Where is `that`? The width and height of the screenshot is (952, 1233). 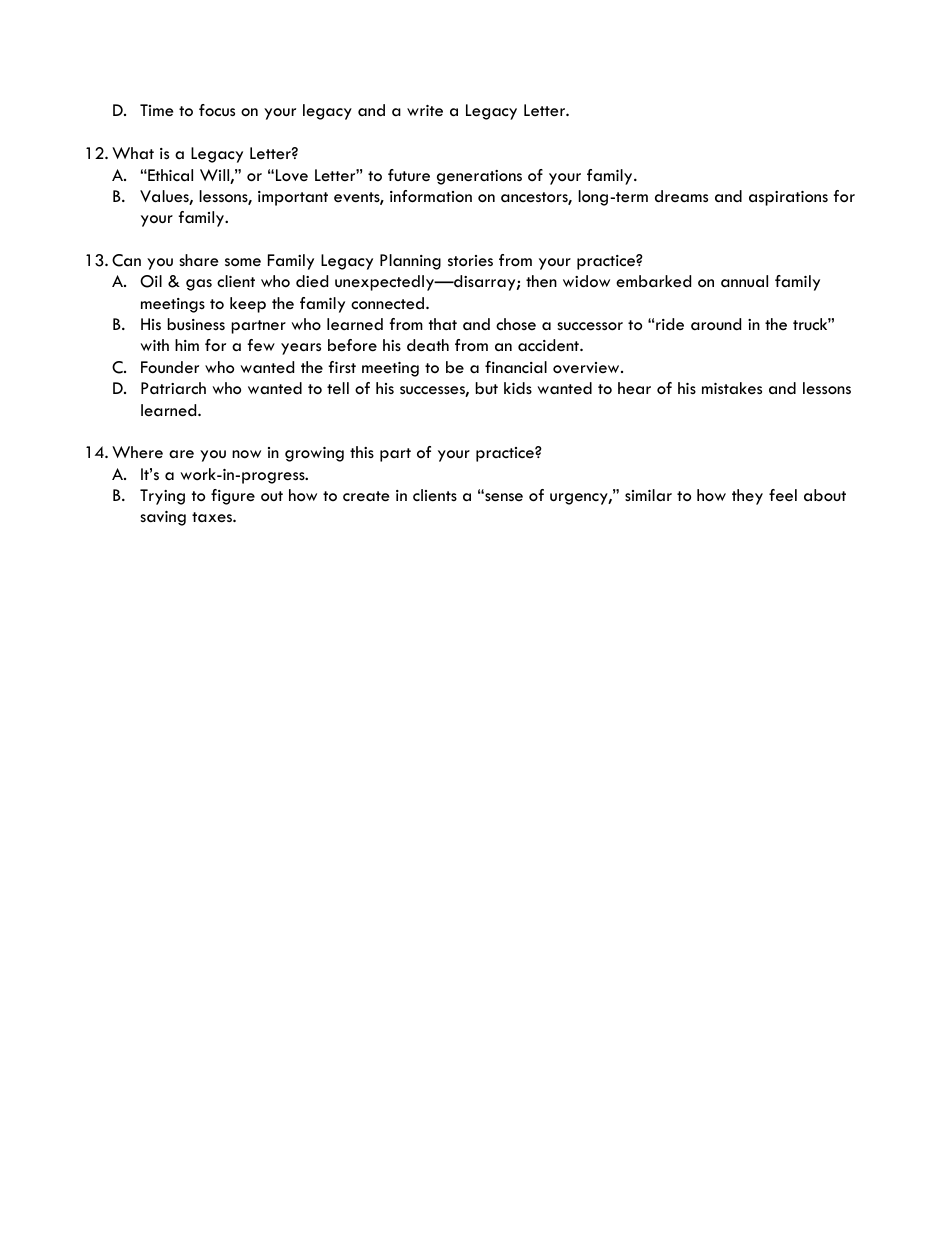
that is located at coordinates (443, 324).
